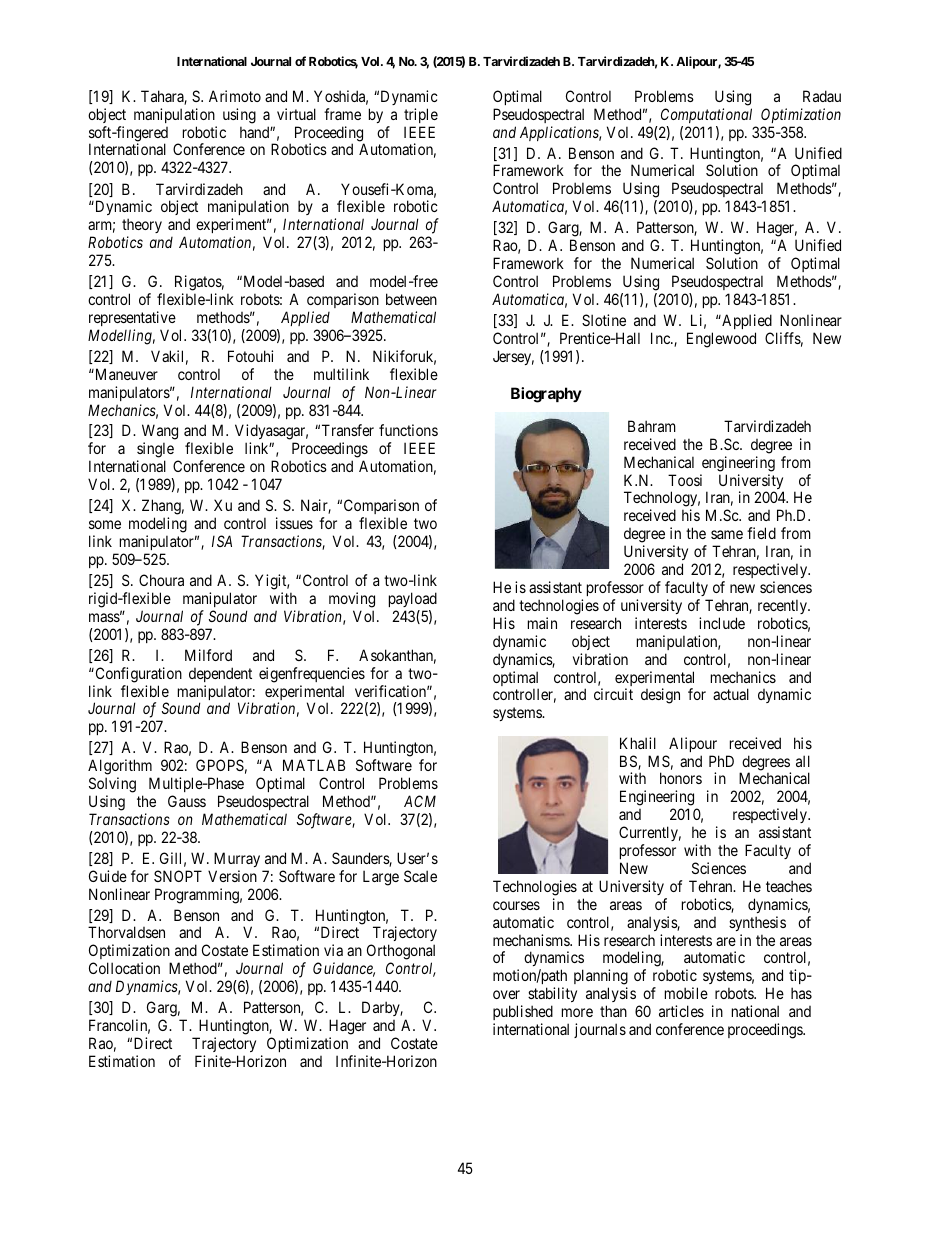 This document has width=952, height=1233. What do you see at coordinates (706, 115) in the document?
I see `Computational` at bounding box center [706, 115].
